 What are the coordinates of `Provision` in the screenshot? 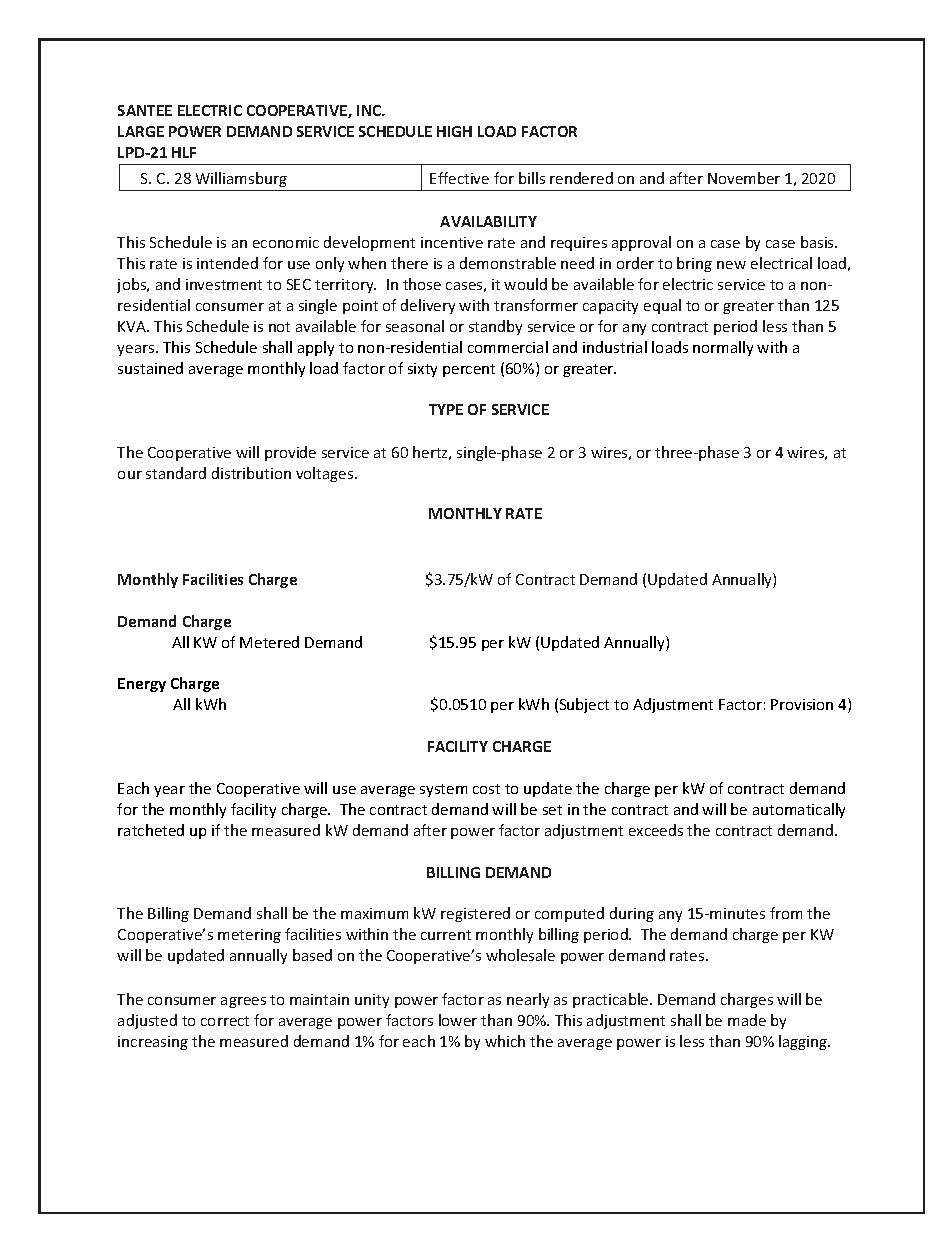 It's located at (802, 704).
